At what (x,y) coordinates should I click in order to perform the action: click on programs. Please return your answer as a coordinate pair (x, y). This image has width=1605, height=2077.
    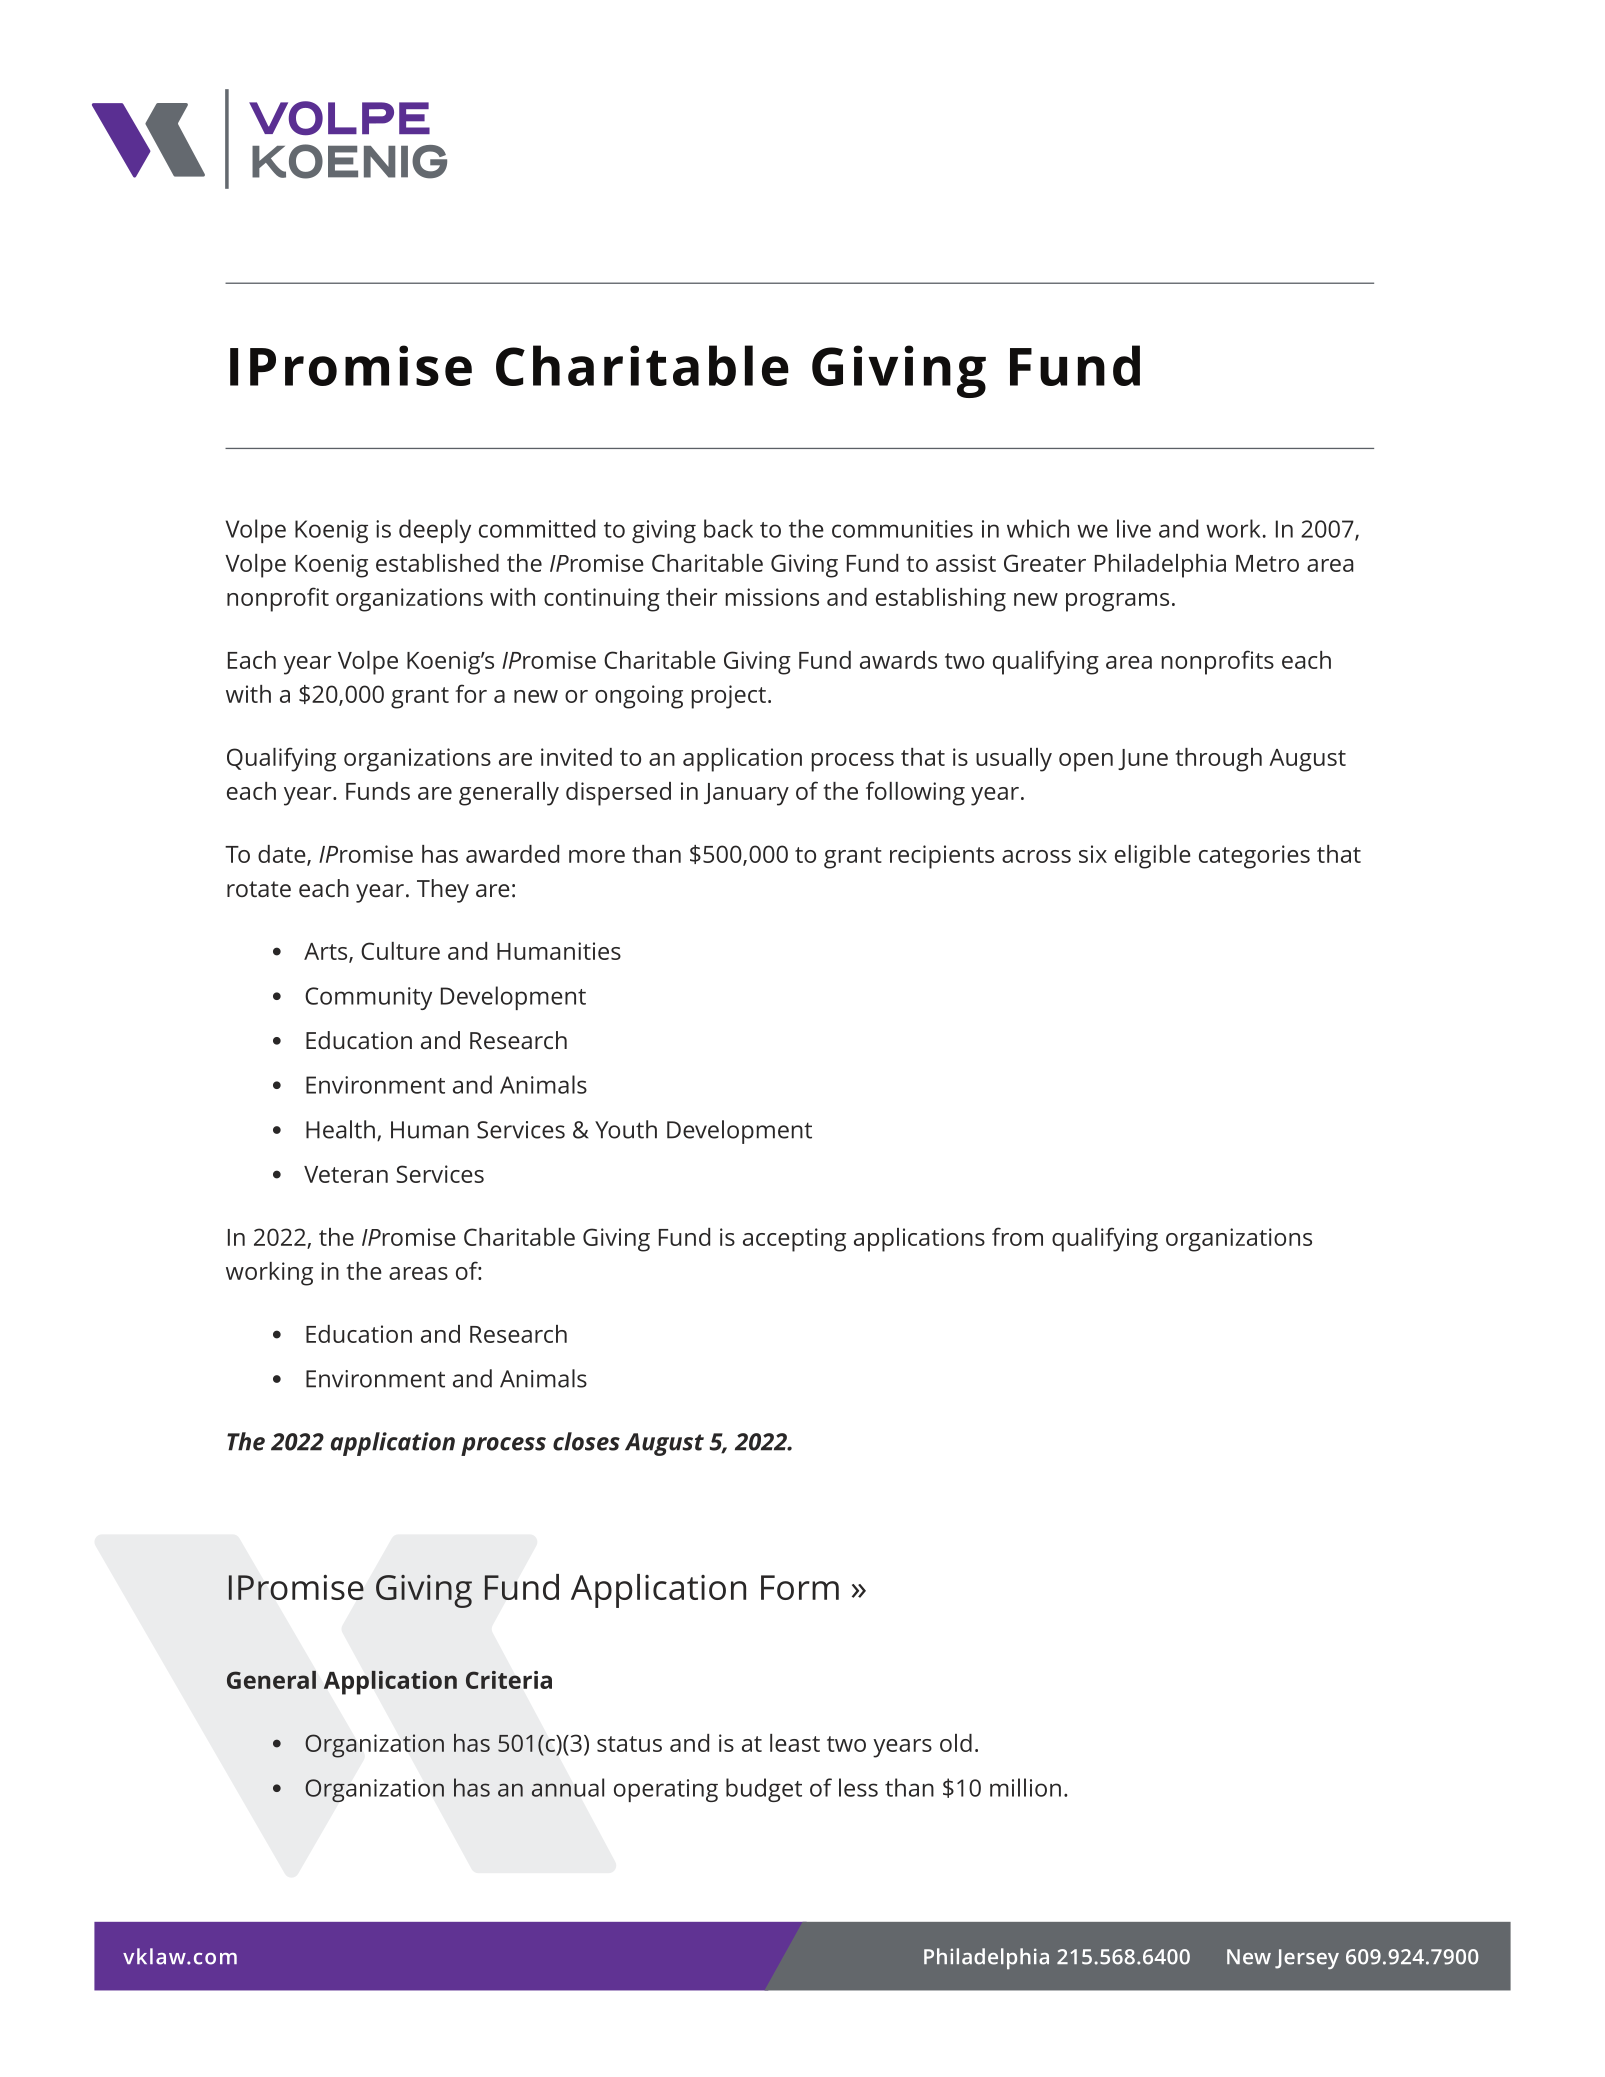
    Looking at the image, I should click on (1117, 602).
